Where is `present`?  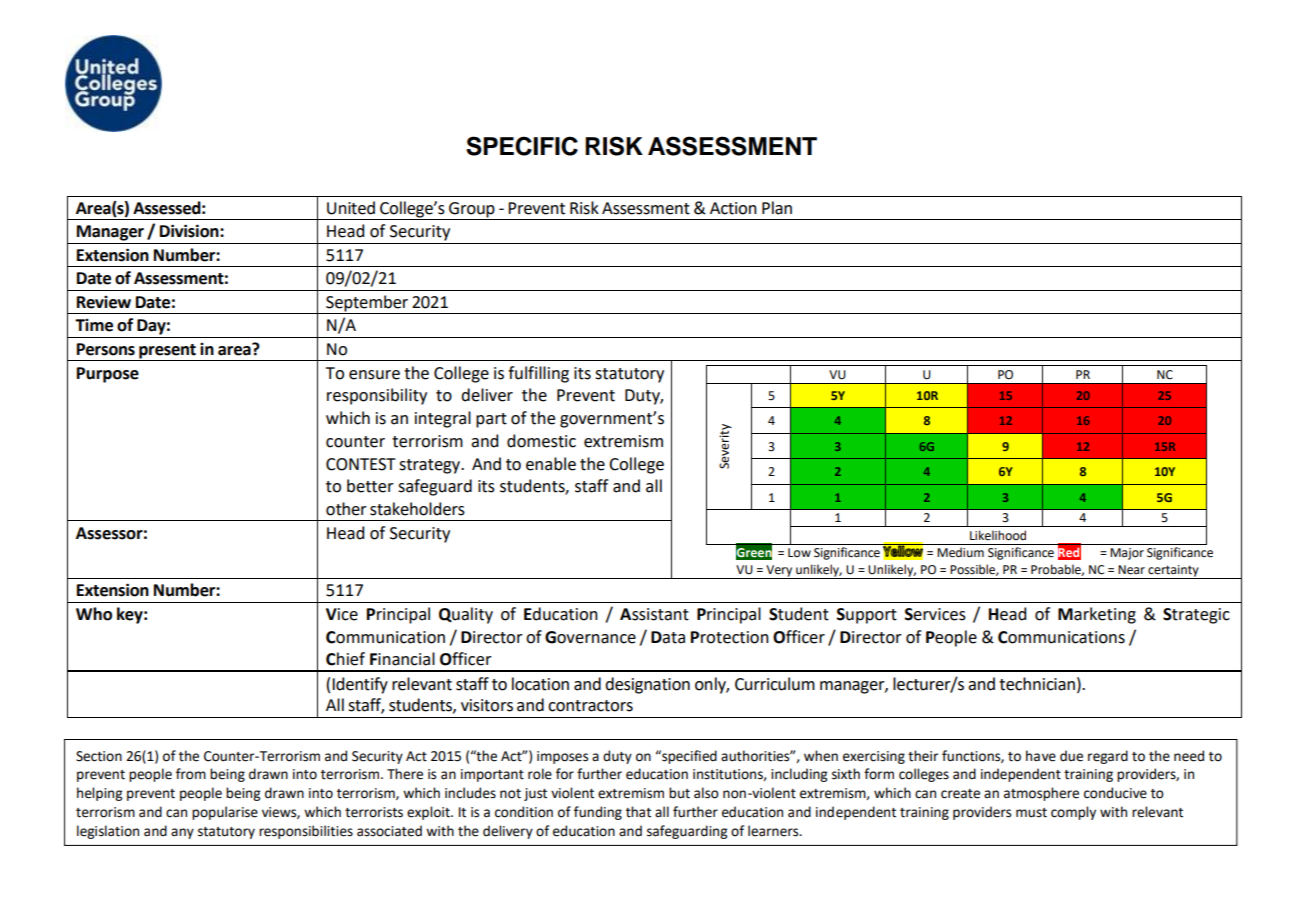
present is located at coordinates (167, 351).
